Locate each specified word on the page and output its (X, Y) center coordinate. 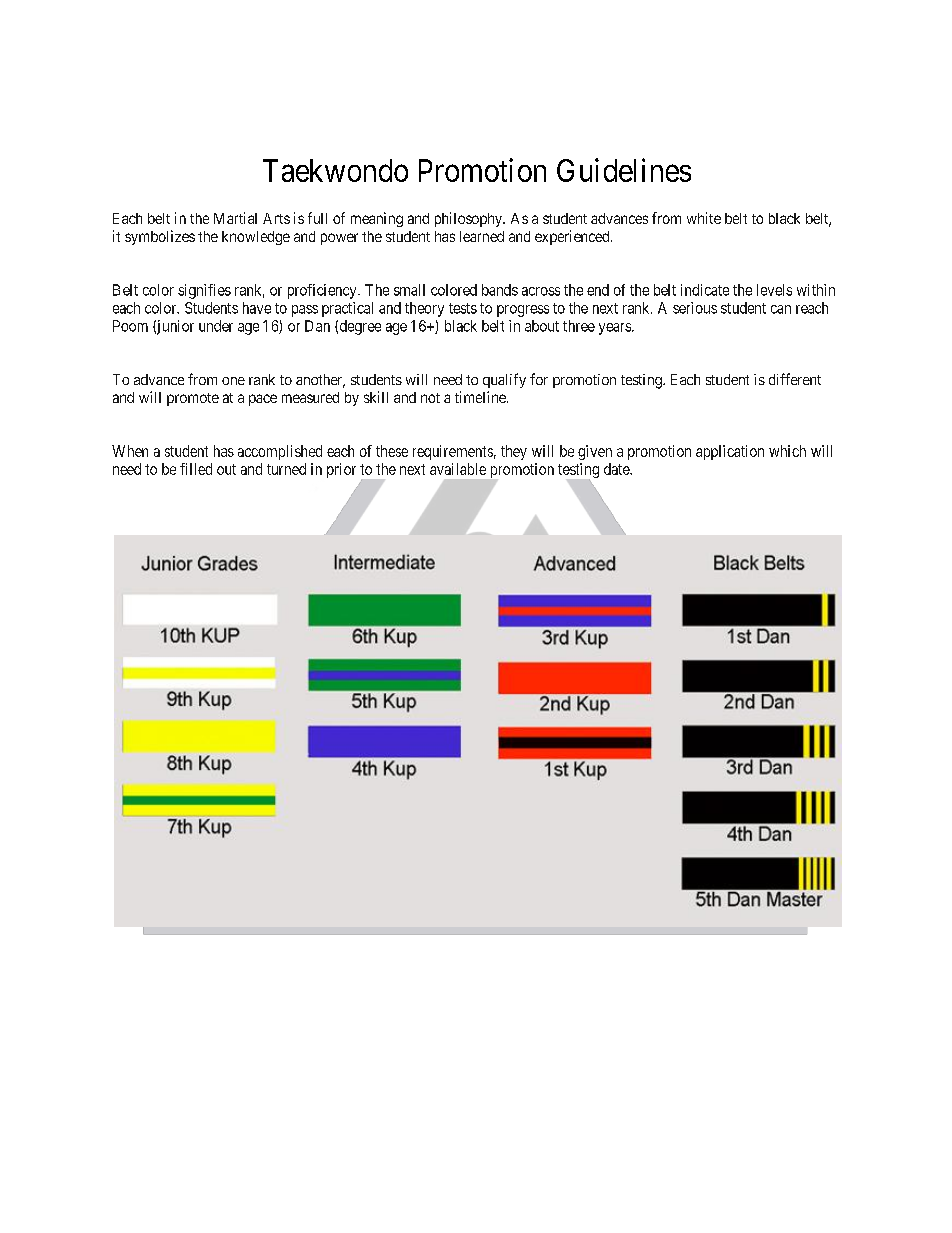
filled (196, 469)
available (458, 469)
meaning (377, 219)
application (730, 452)
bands (500, 290)
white (704, 218)
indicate (705, 290)
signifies (204, 291)
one (233, 381)
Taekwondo (335, 170)
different (795, 379)
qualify (504, 380)
